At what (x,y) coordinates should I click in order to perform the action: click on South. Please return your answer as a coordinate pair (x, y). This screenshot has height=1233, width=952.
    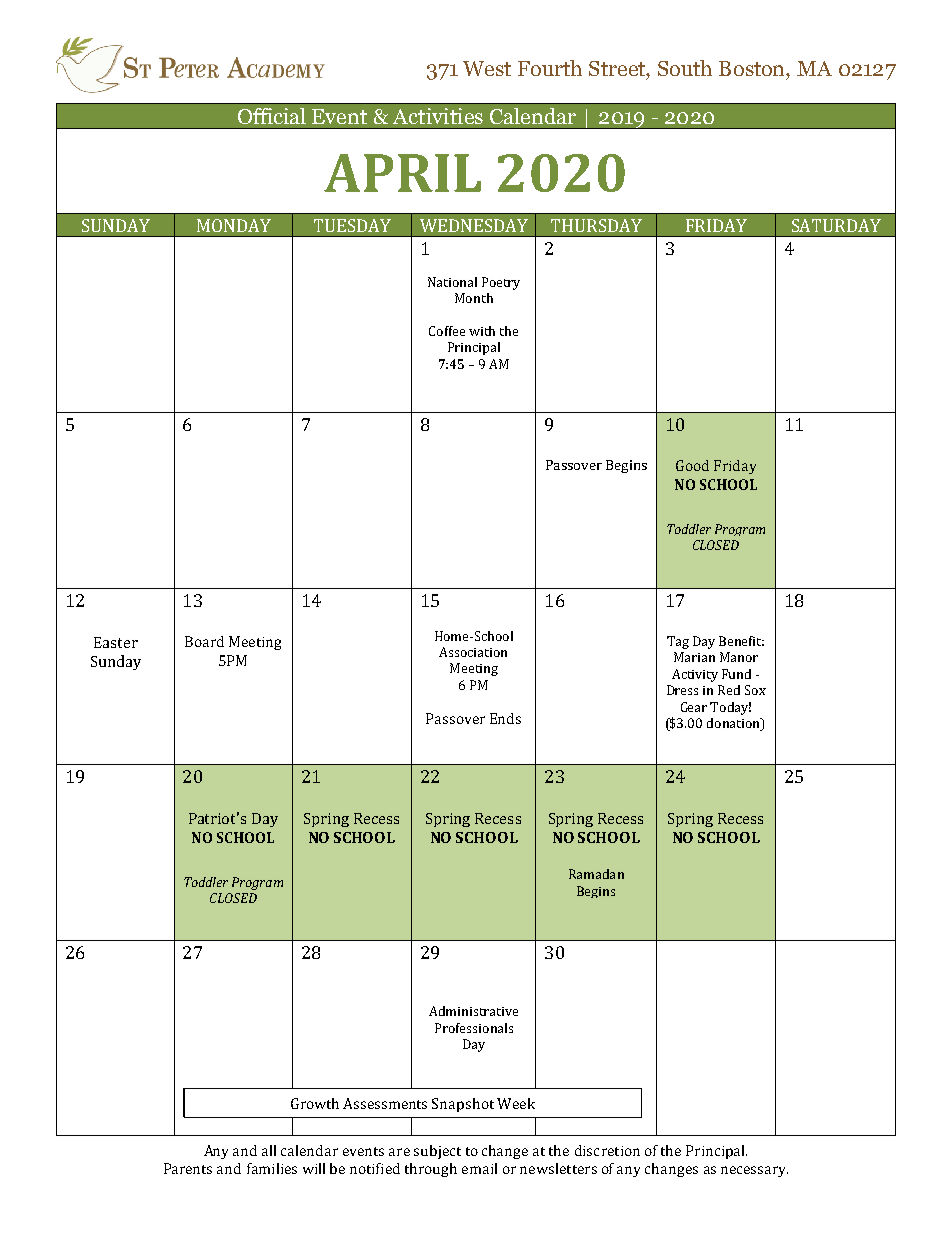
    Looking at the image, I should click on (685, 68).
